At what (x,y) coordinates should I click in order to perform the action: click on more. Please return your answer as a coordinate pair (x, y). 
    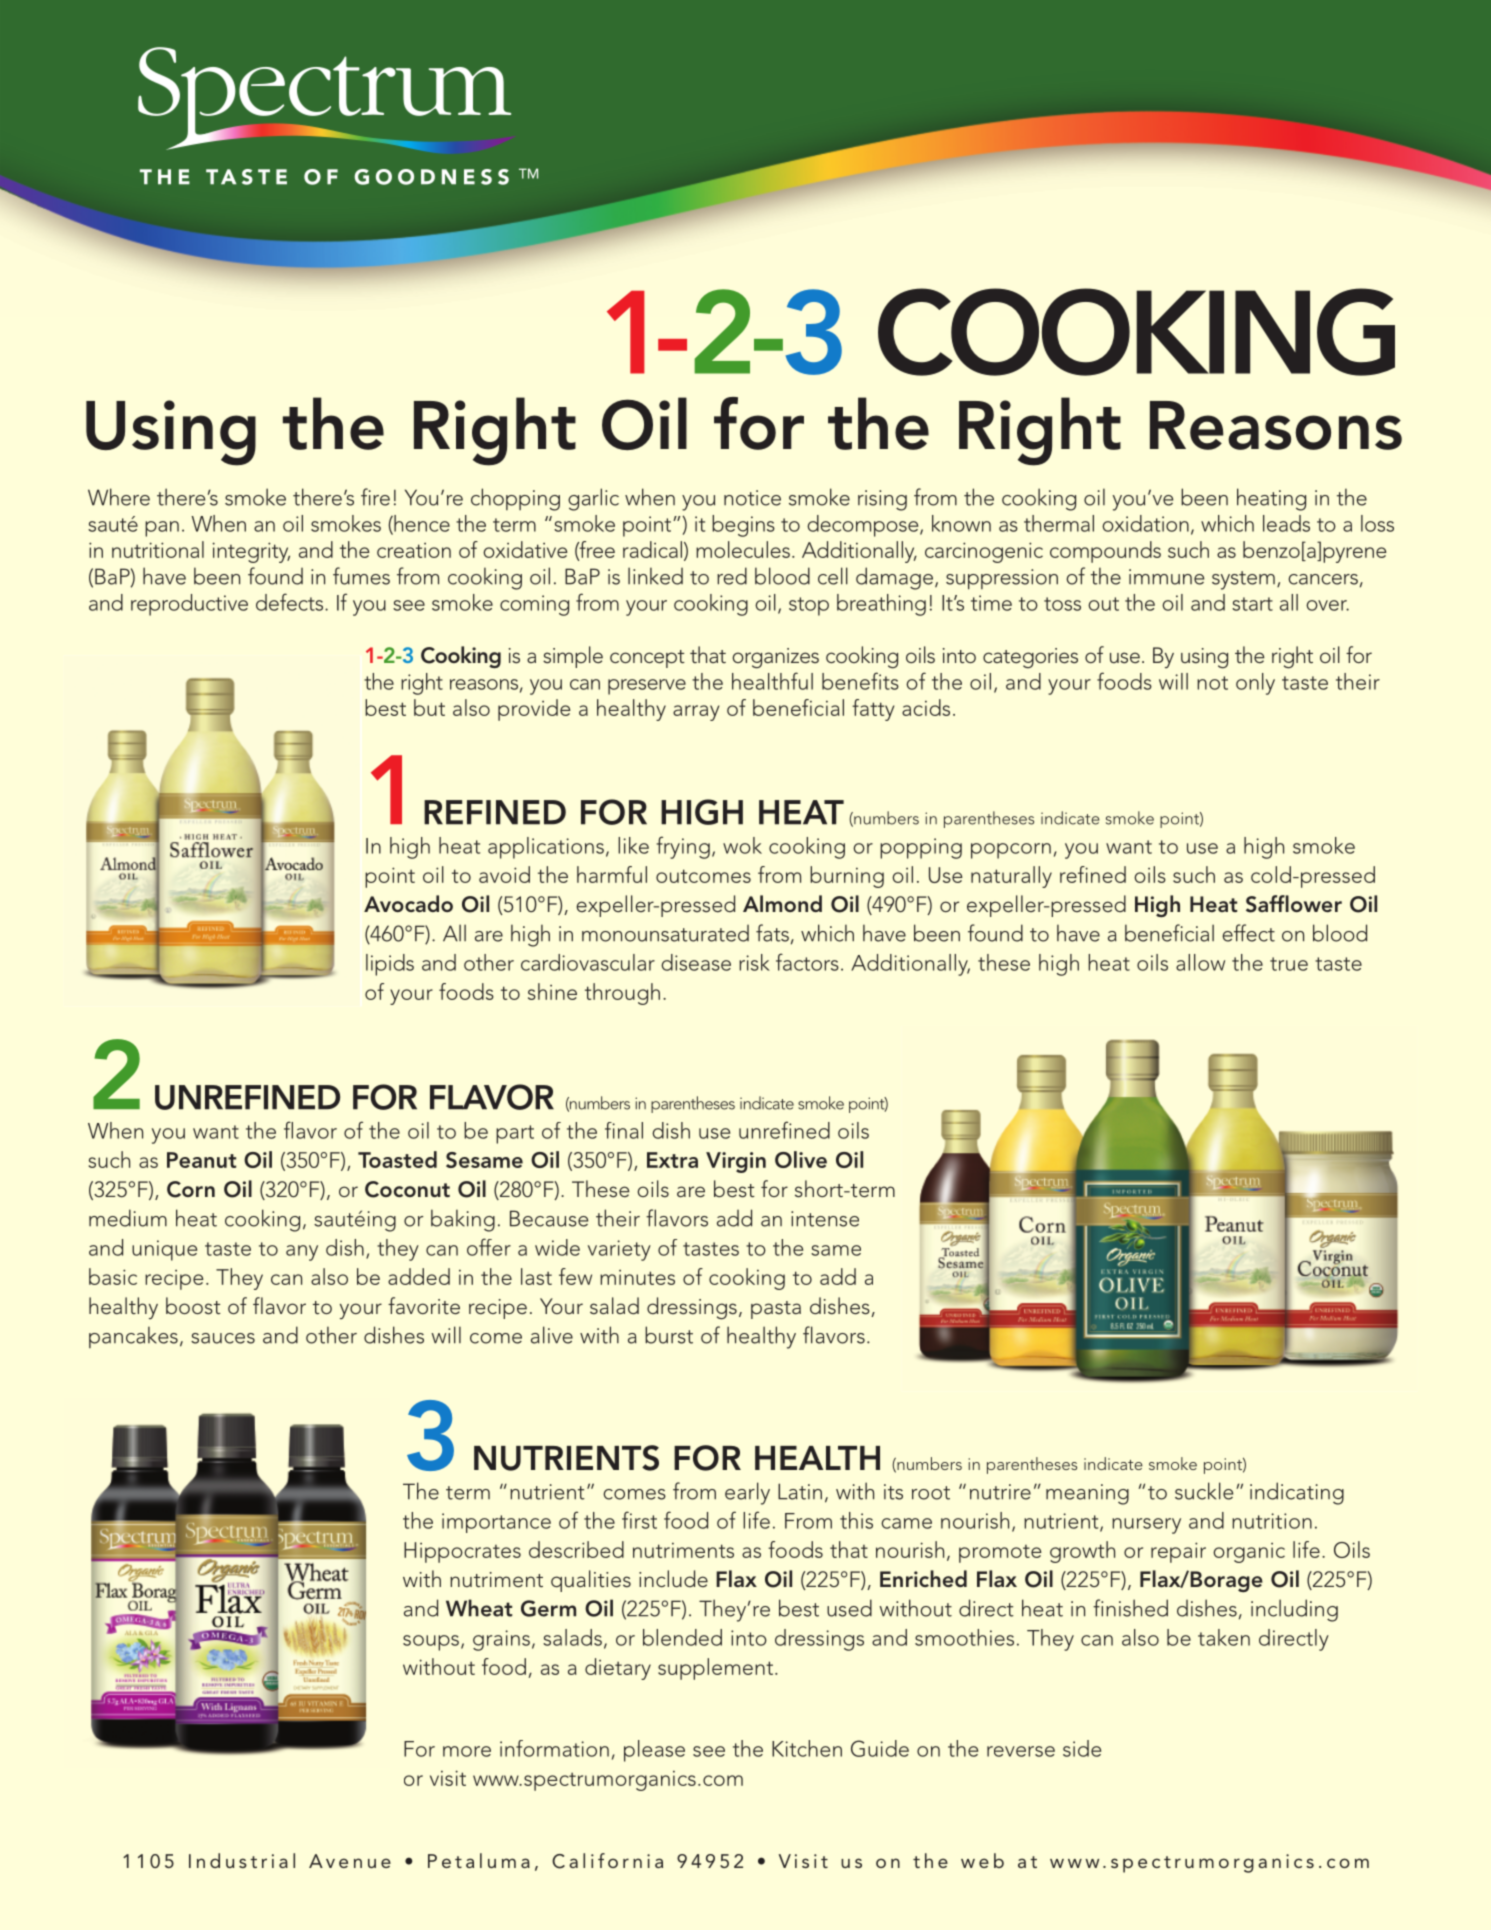
    Looking at the image, I should click on (467, 1751).
